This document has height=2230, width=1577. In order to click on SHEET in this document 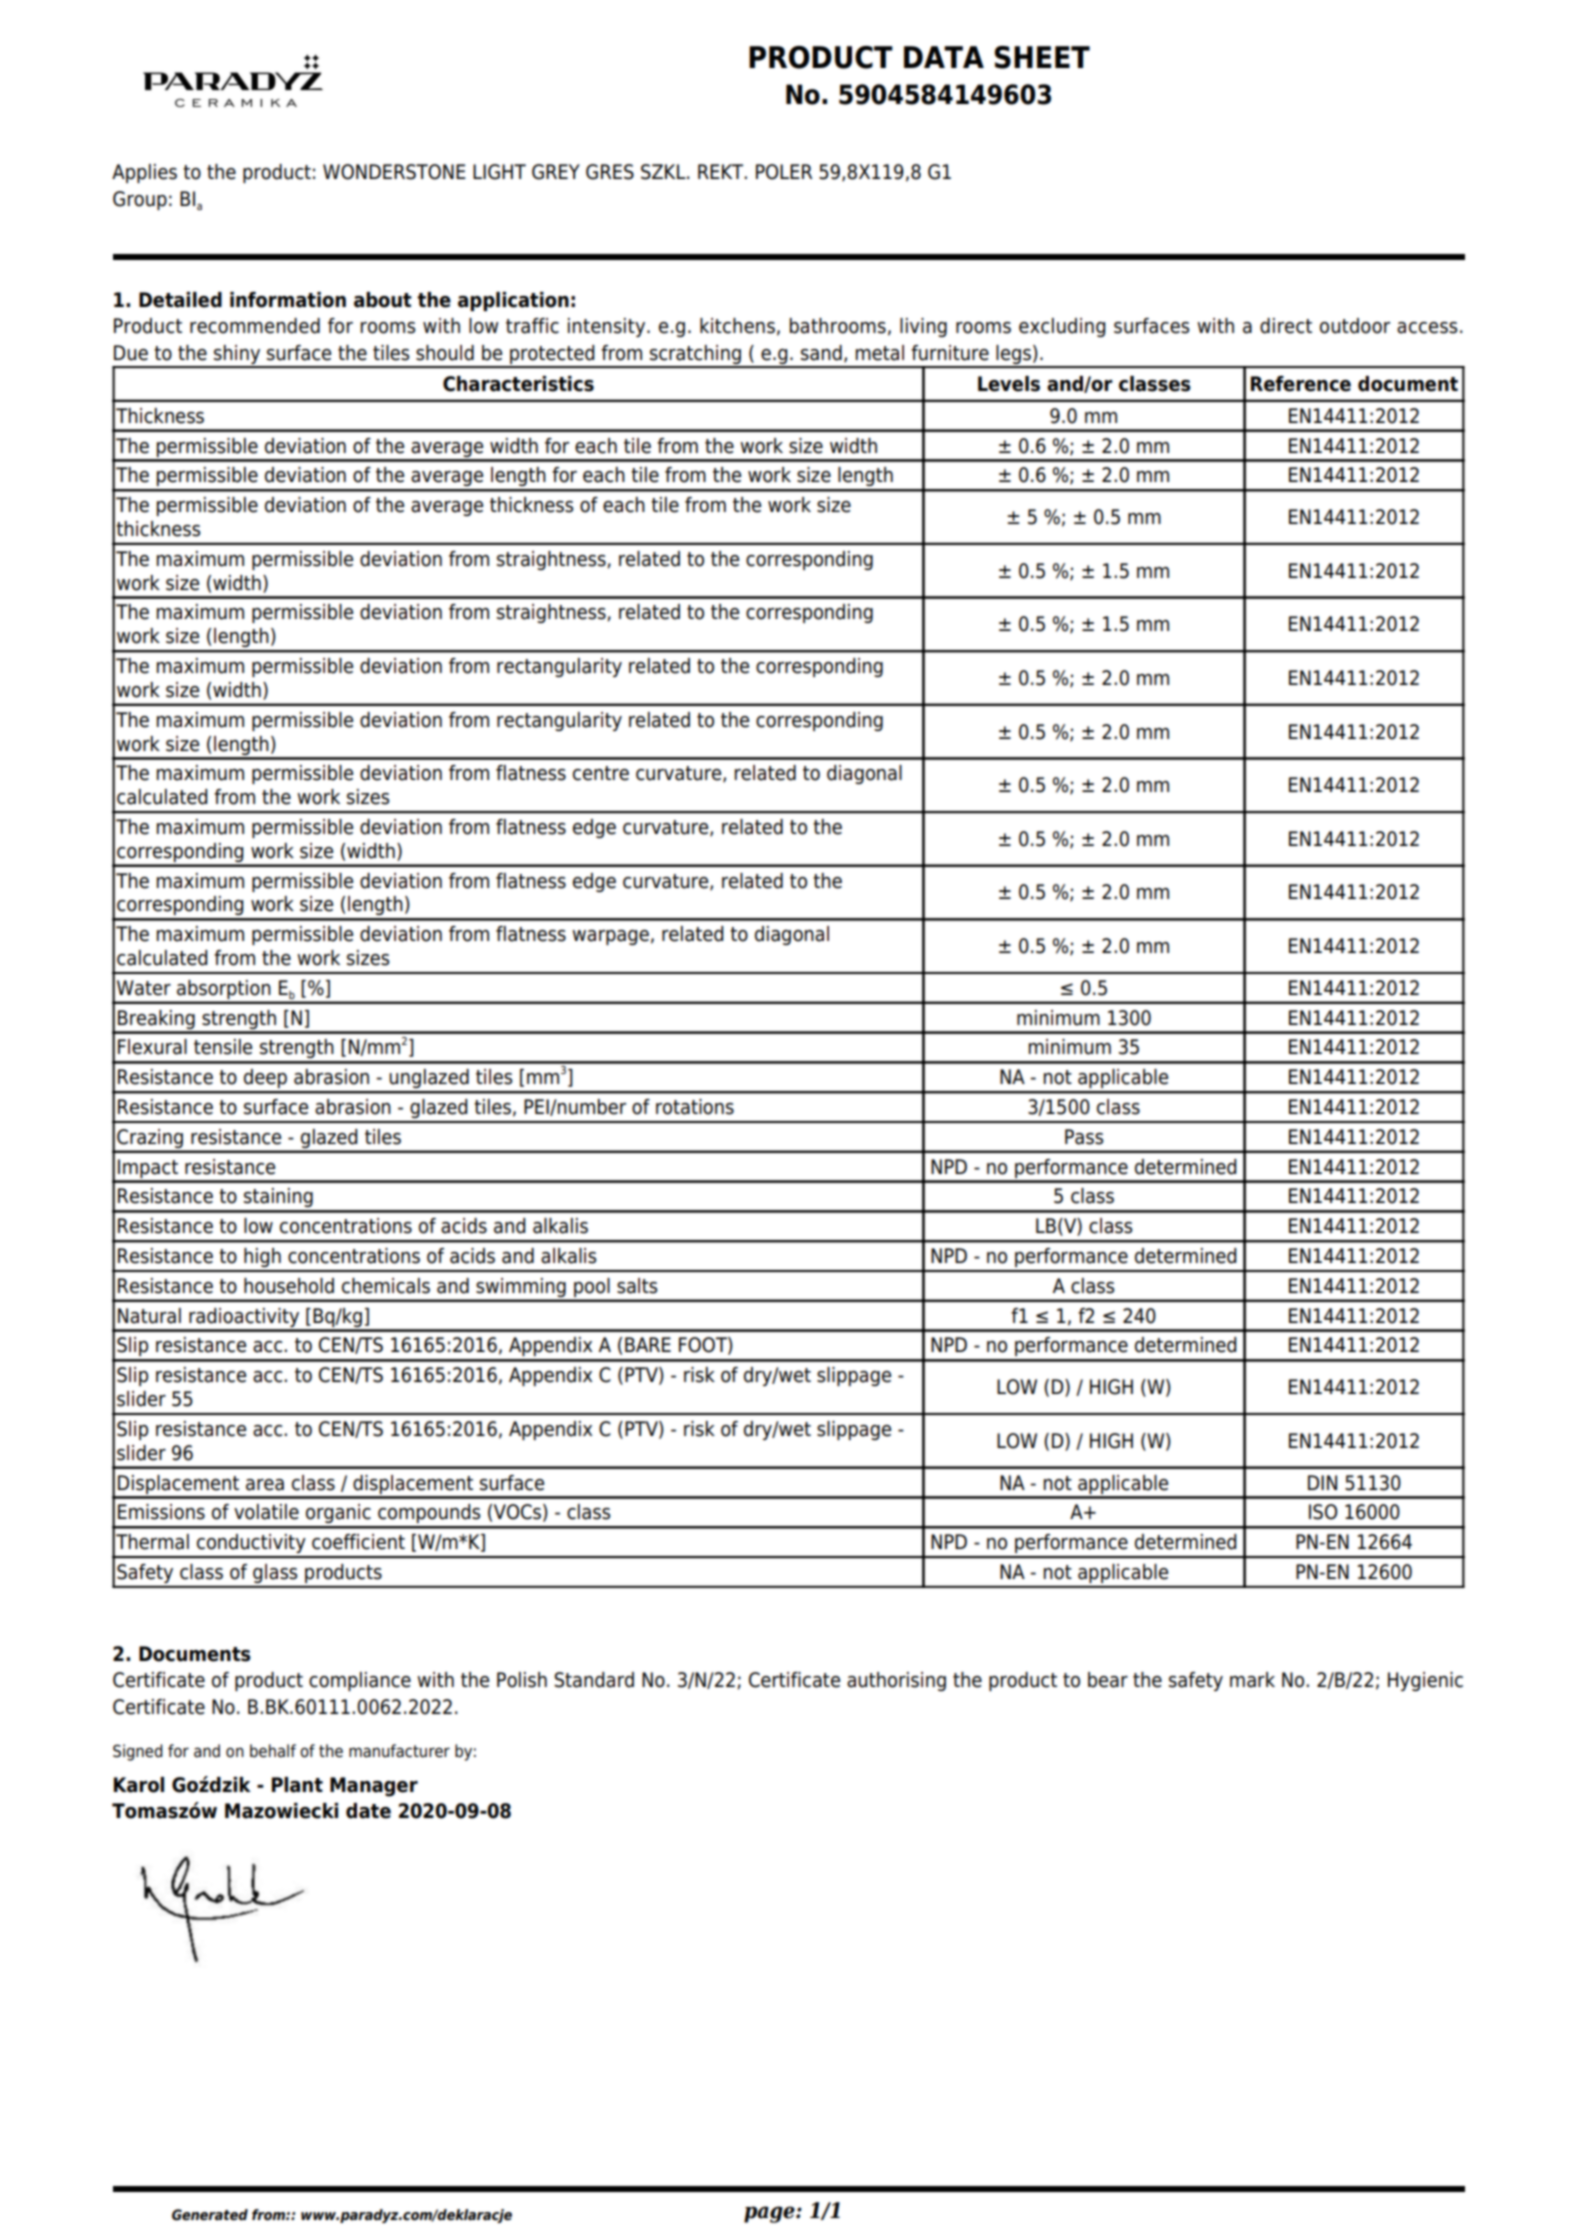, I will do `click(1042, 57)`.
